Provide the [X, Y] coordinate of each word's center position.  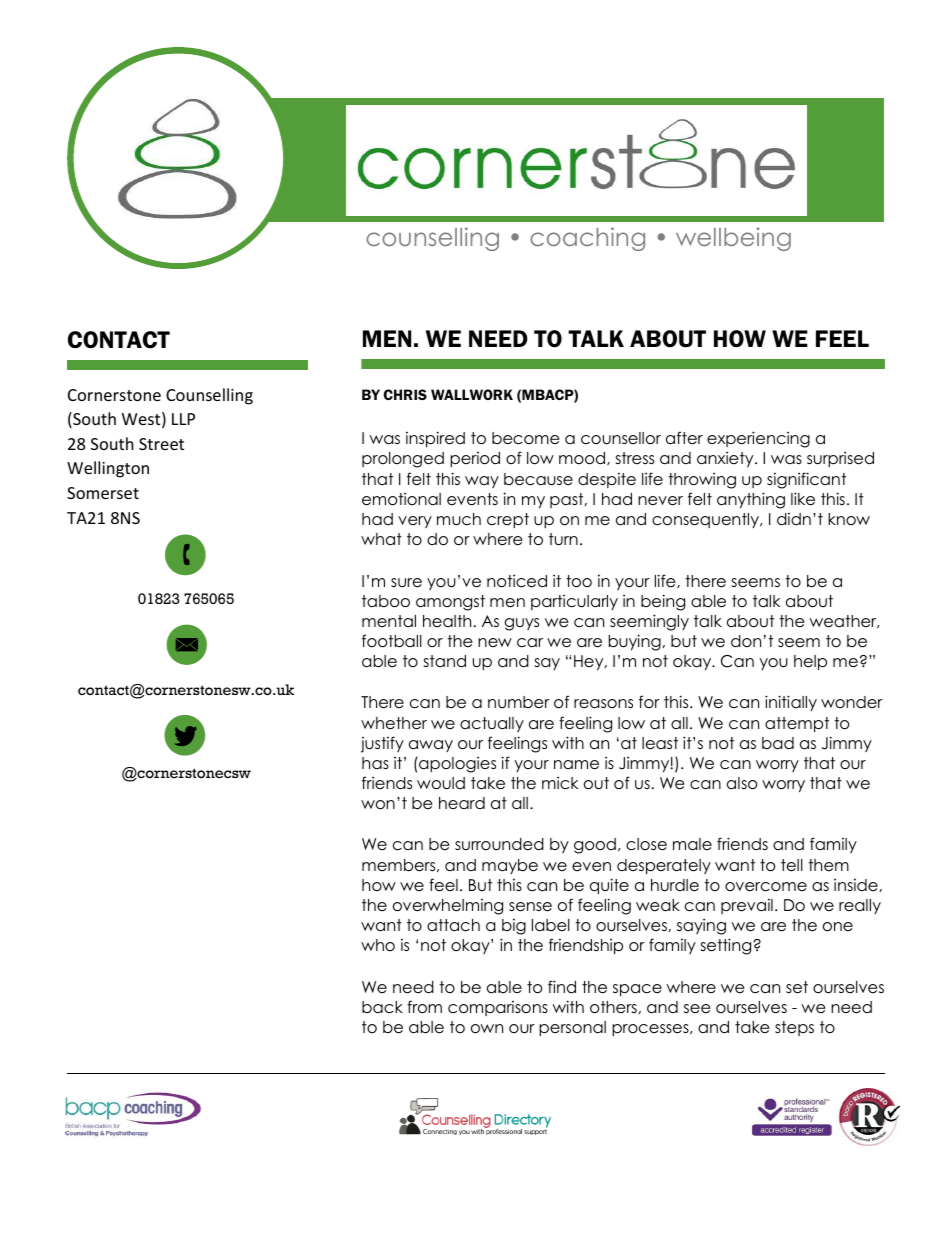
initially [791, 703]
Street [161, 444]
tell [792, 865]
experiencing [758, 439]
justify [382, 744]
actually [492, 724]
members [400, 865]
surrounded [499, 844]
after [684, 438]
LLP [183, 419]
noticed [517, 581]
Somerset [103, 493]
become [526, 438]
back [382, 1007]
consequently [707, 520]
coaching [587, 239]
